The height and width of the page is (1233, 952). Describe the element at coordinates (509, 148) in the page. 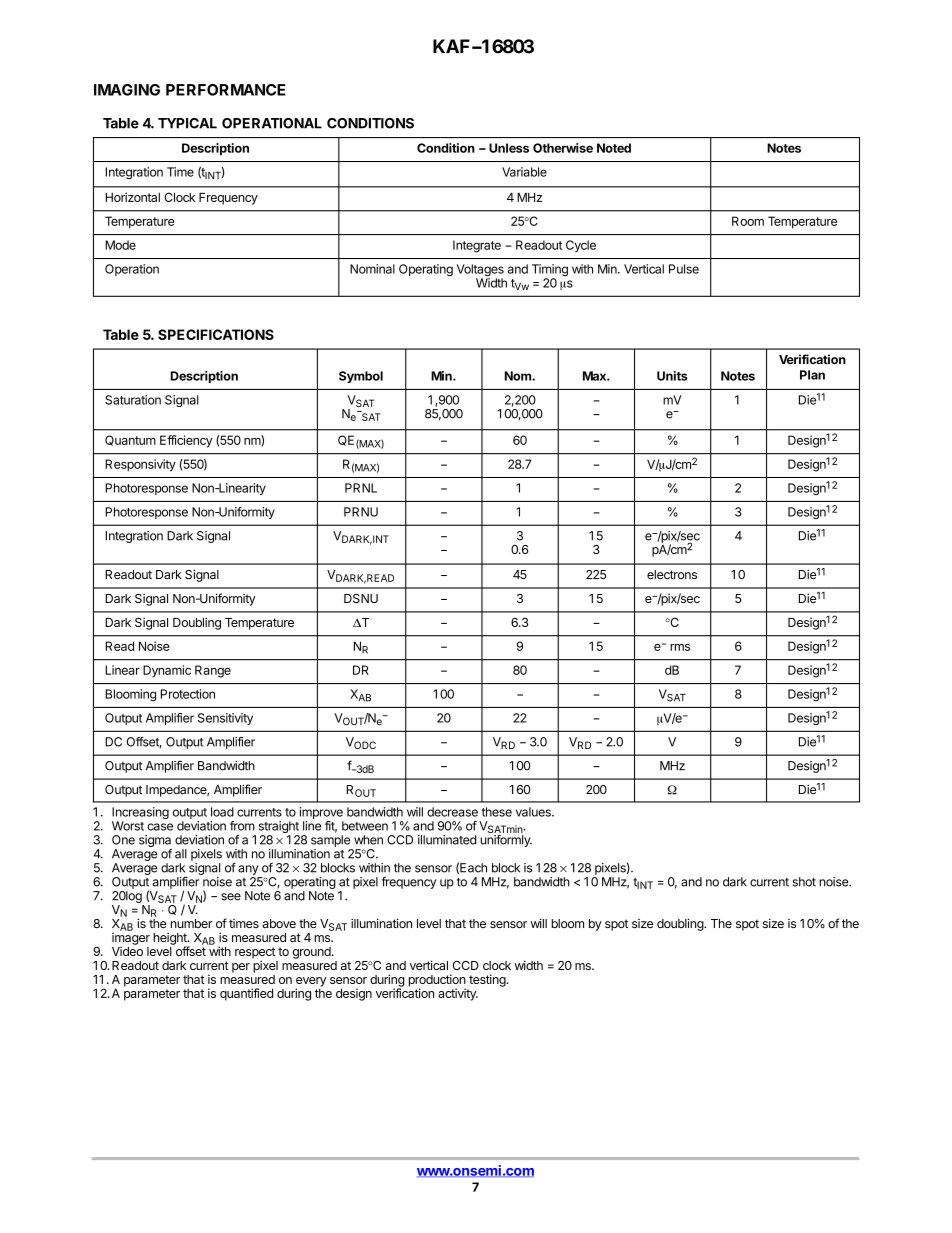

I see `Unless` at that location.
